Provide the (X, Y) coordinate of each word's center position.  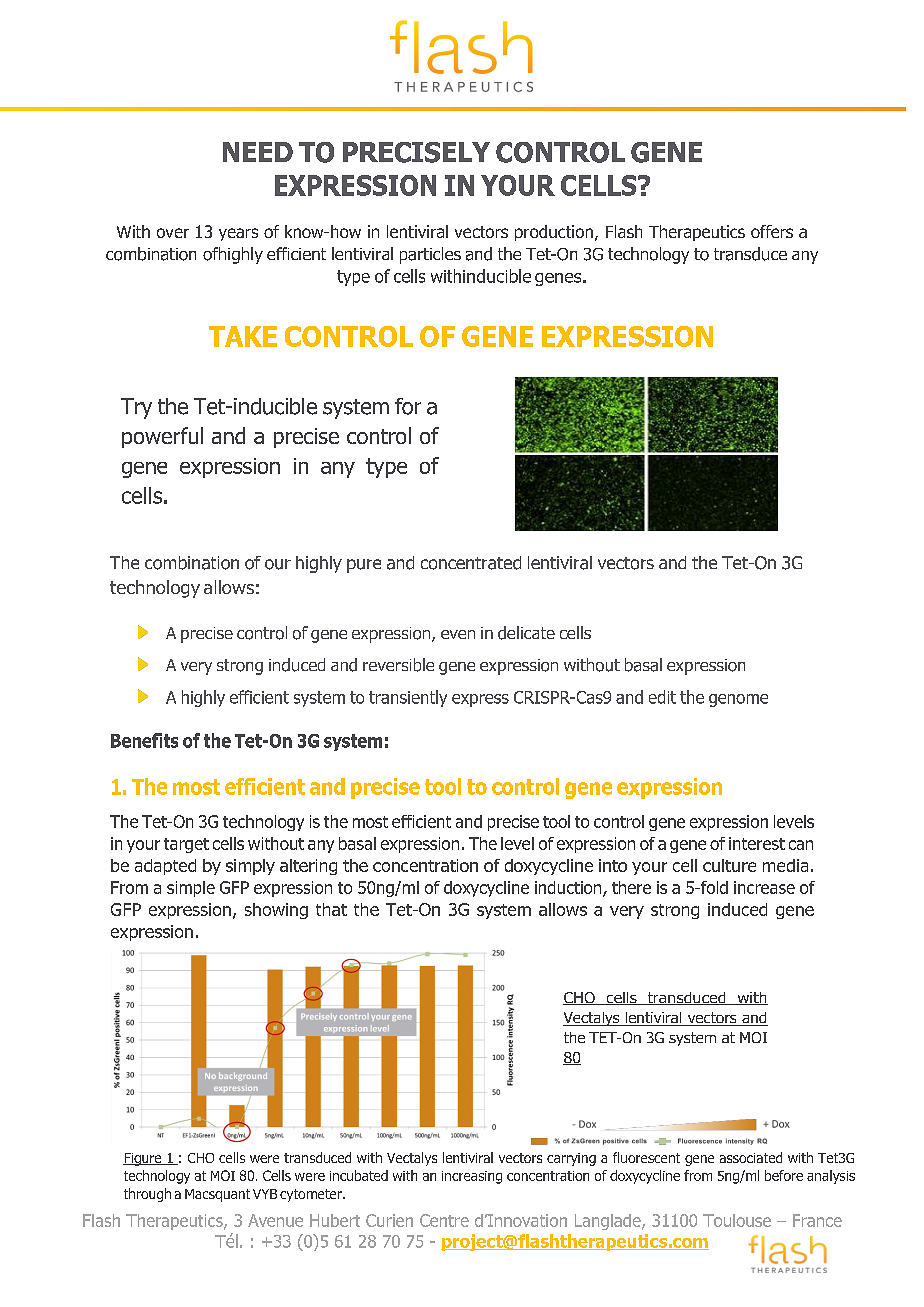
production (554, 233)
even (458, 634)
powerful (162, 437)
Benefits (144, 740)
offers (772, 231)
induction (569, 889)
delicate (526, 633)
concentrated (471, 563)
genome (738, 700)
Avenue (275, 1220)
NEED (258, 152)
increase (764, 887)
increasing (472, 1177)
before (784, 1175)
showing (276, 911)
